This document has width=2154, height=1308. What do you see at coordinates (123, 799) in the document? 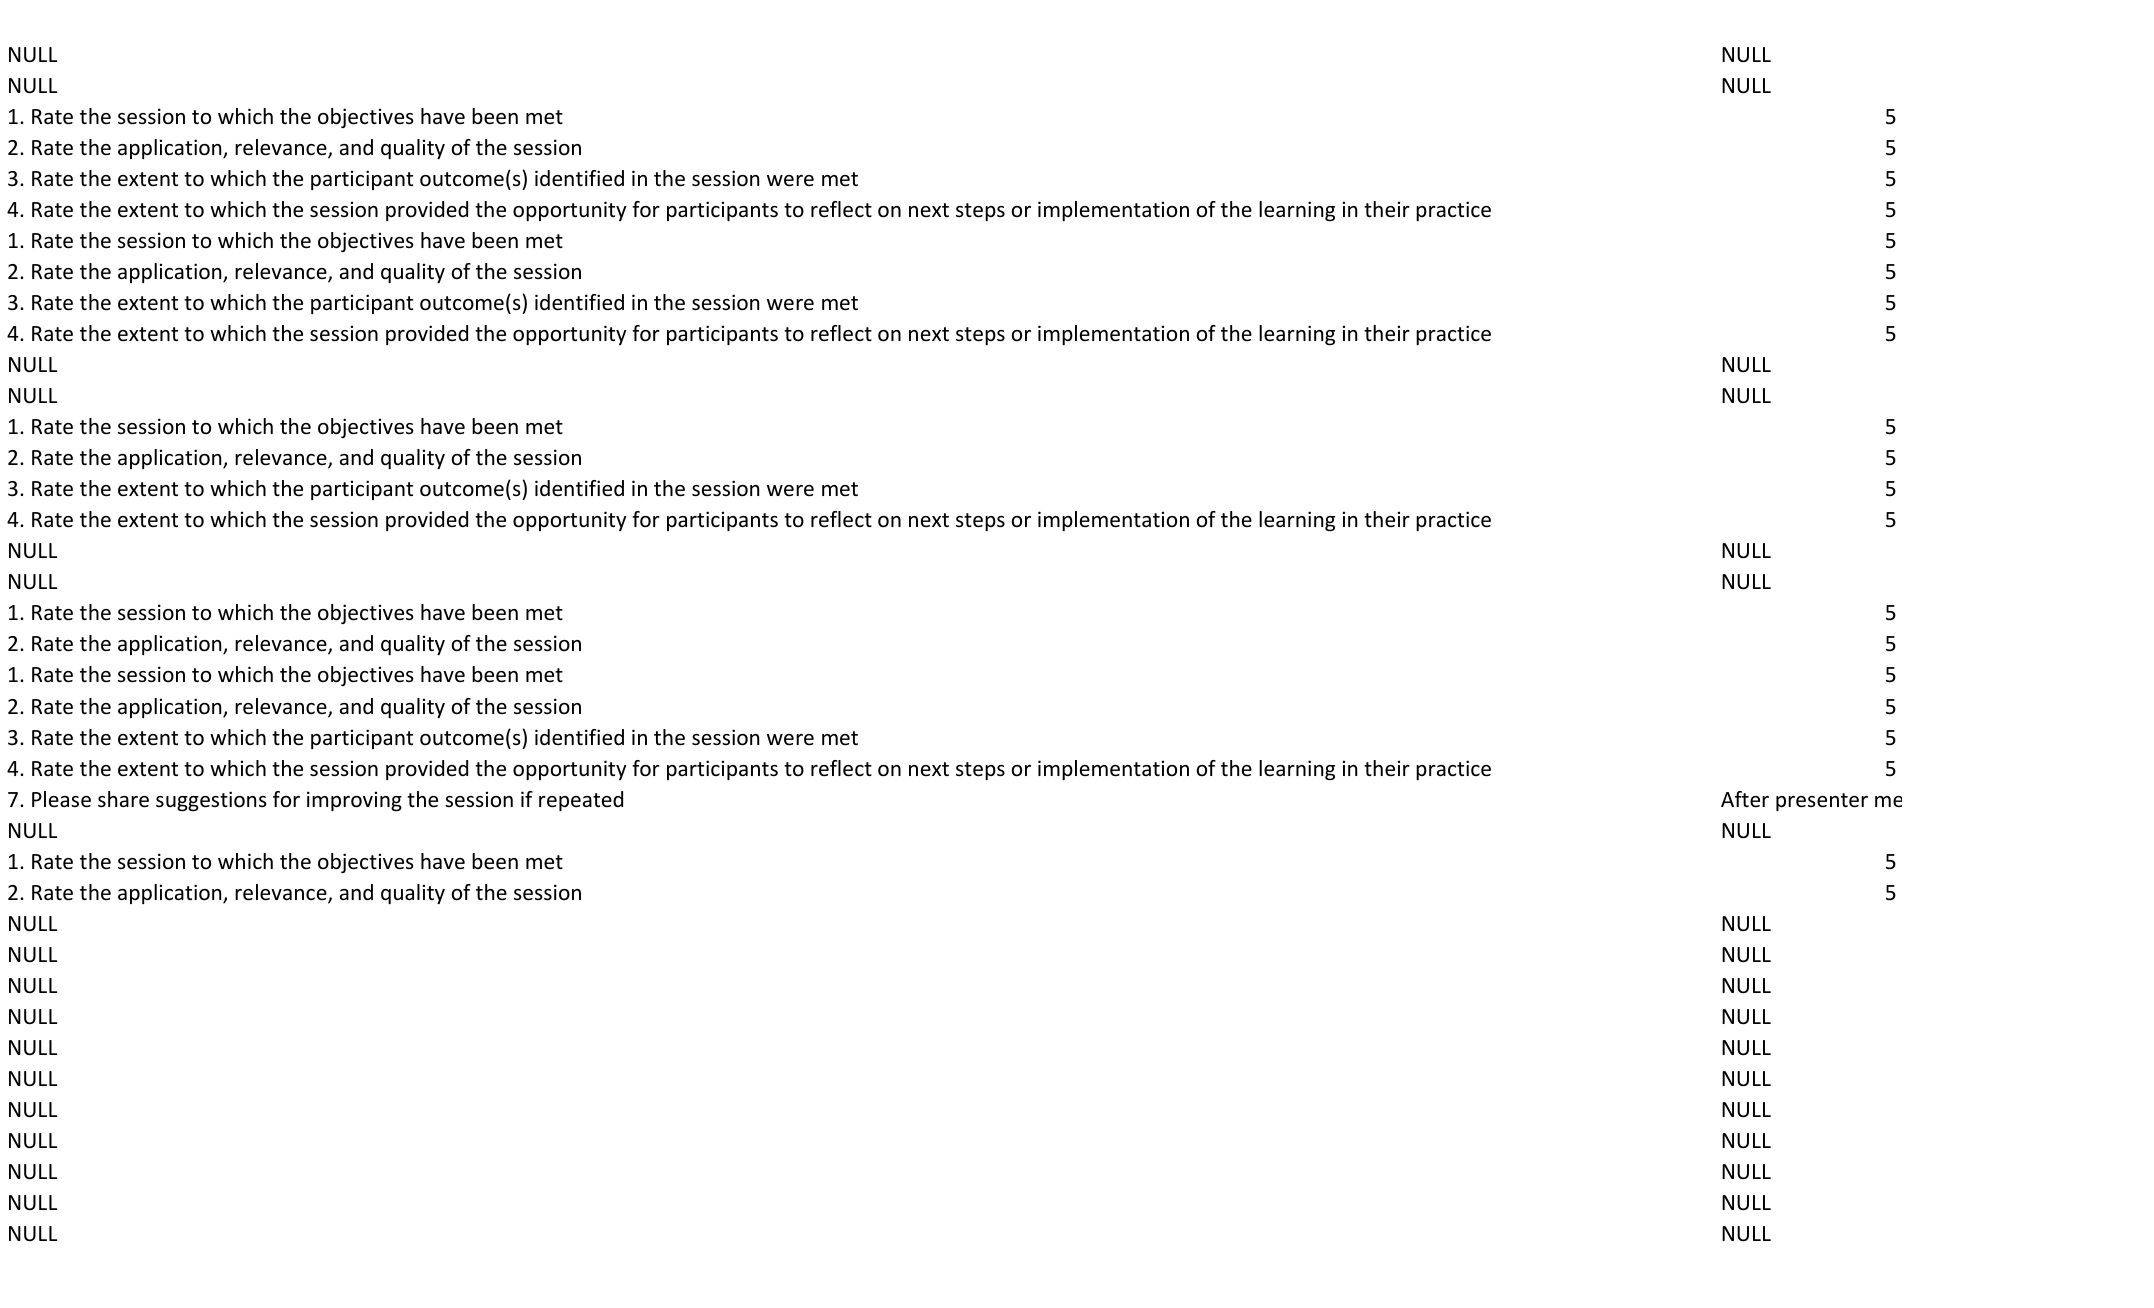
I see `share` at bounding box center [123, 799].
